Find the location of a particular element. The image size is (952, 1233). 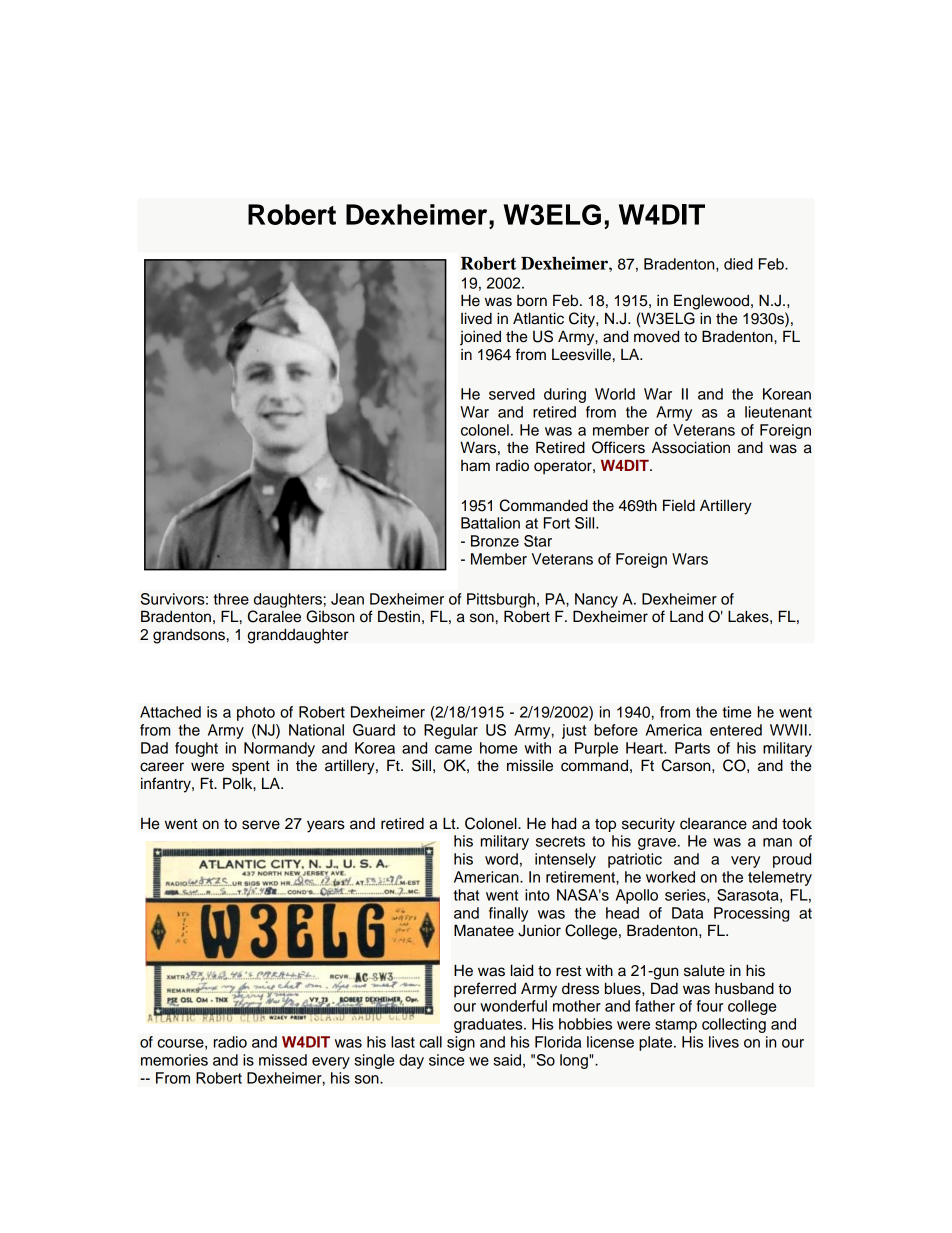

Pittsburgh is located at coordinates (501, 600).
